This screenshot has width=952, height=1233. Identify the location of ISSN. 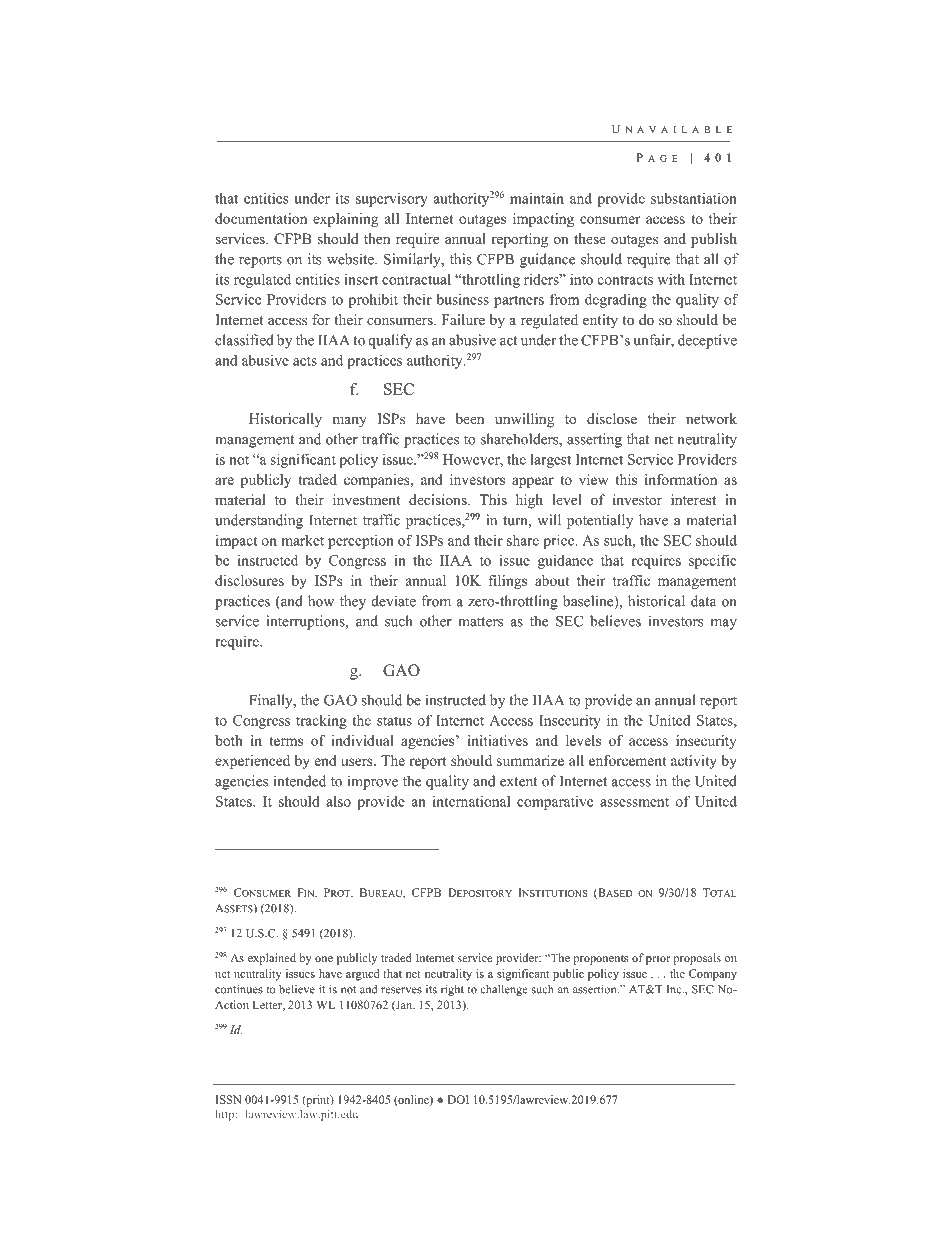
(229, 1099).
